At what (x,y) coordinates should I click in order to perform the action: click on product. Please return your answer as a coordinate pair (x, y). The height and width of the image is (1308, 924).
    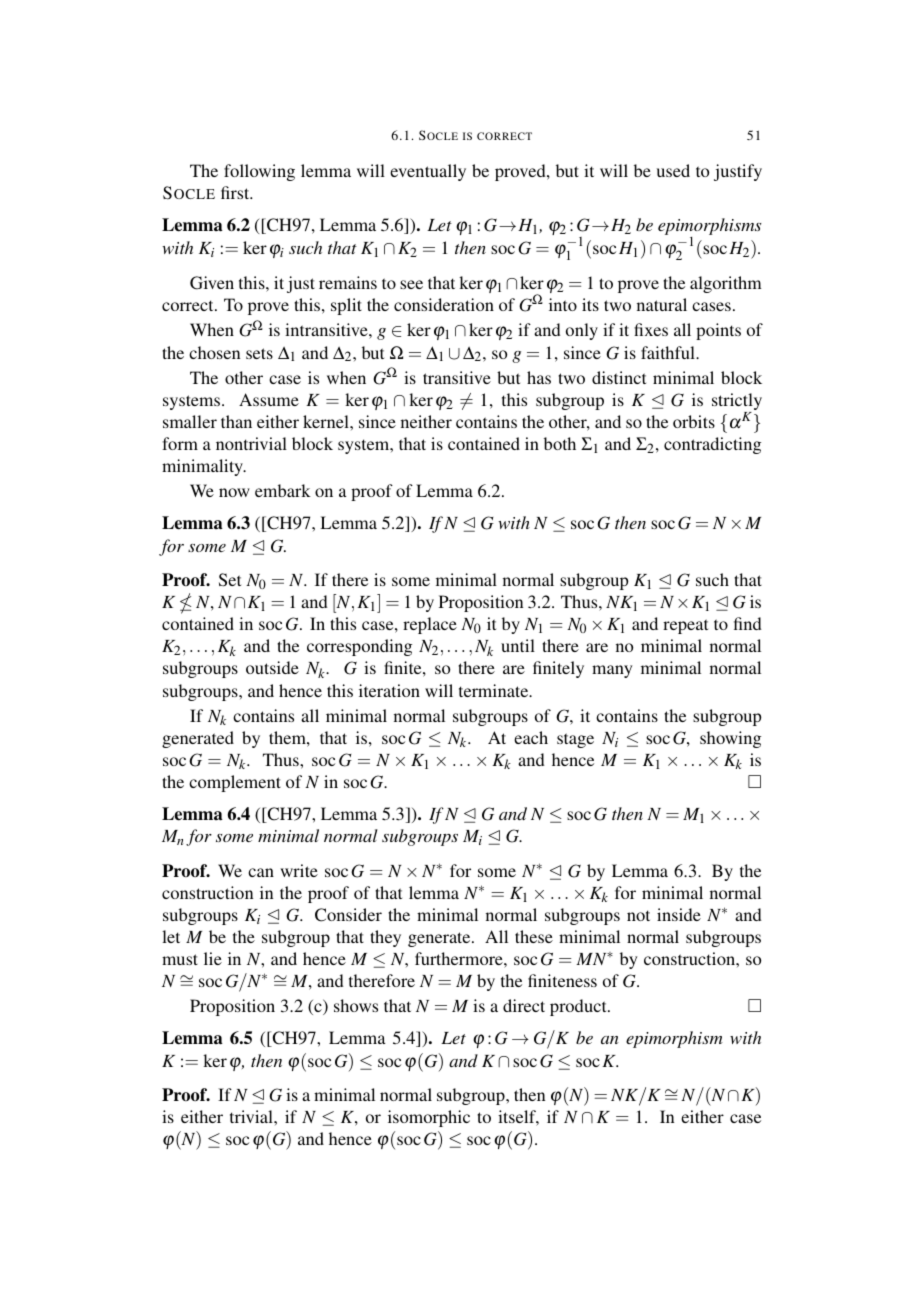
    Looking at the image, I should click on (579, 1007).
